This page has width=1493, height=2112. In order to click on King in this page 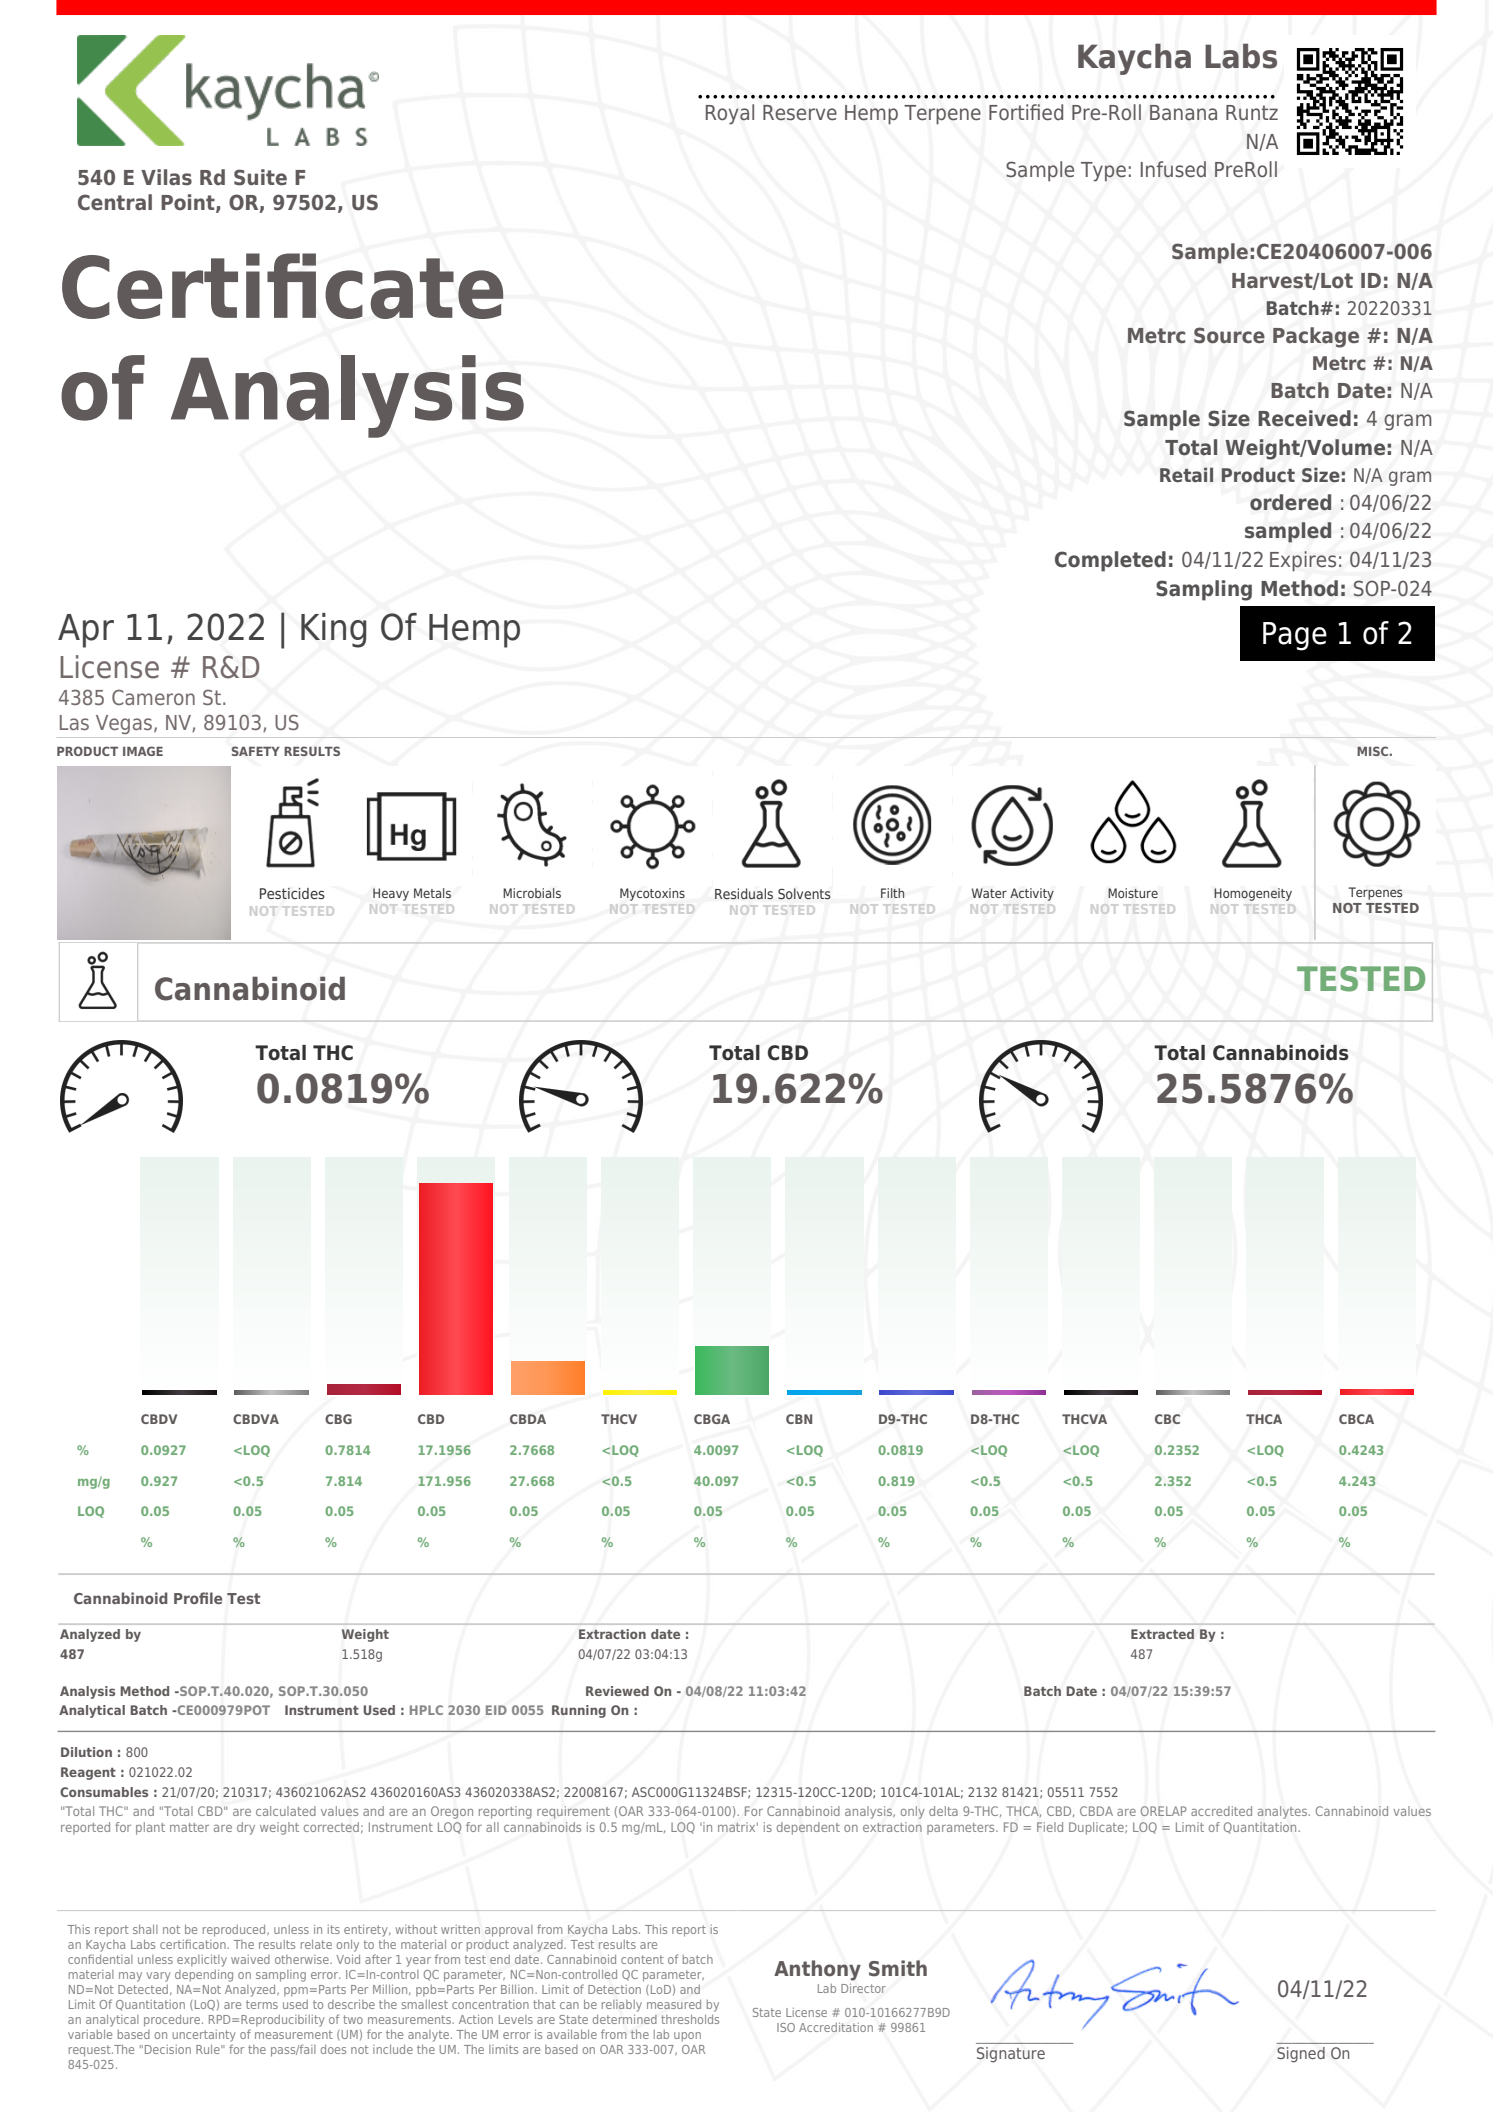, I will do `click(334, 630)`.
